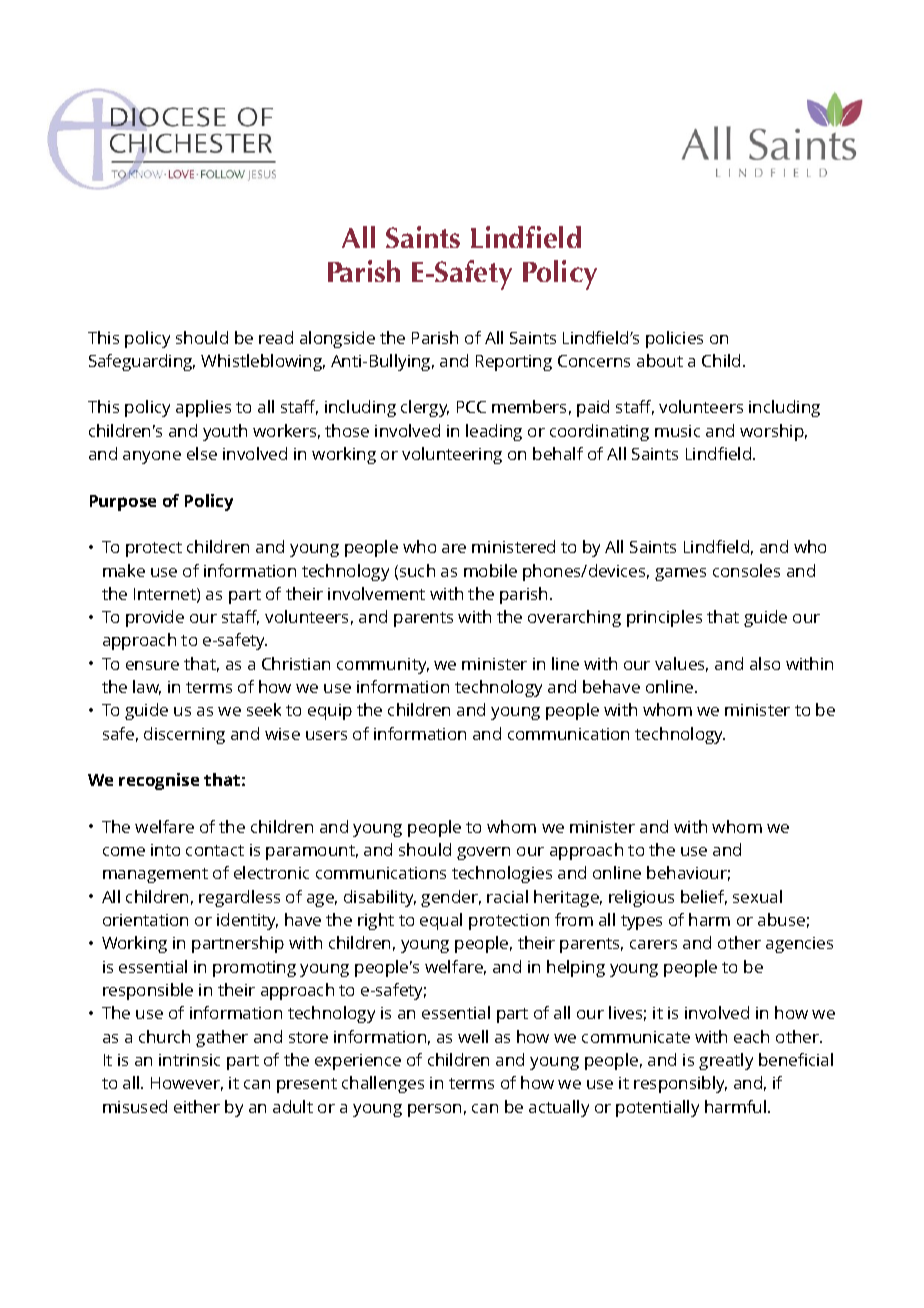 The width and height of the page is (924, 1308). What do you see at coordinates (197, 1106) in the page?
I see `either` at bounding box center [197, 1106].
